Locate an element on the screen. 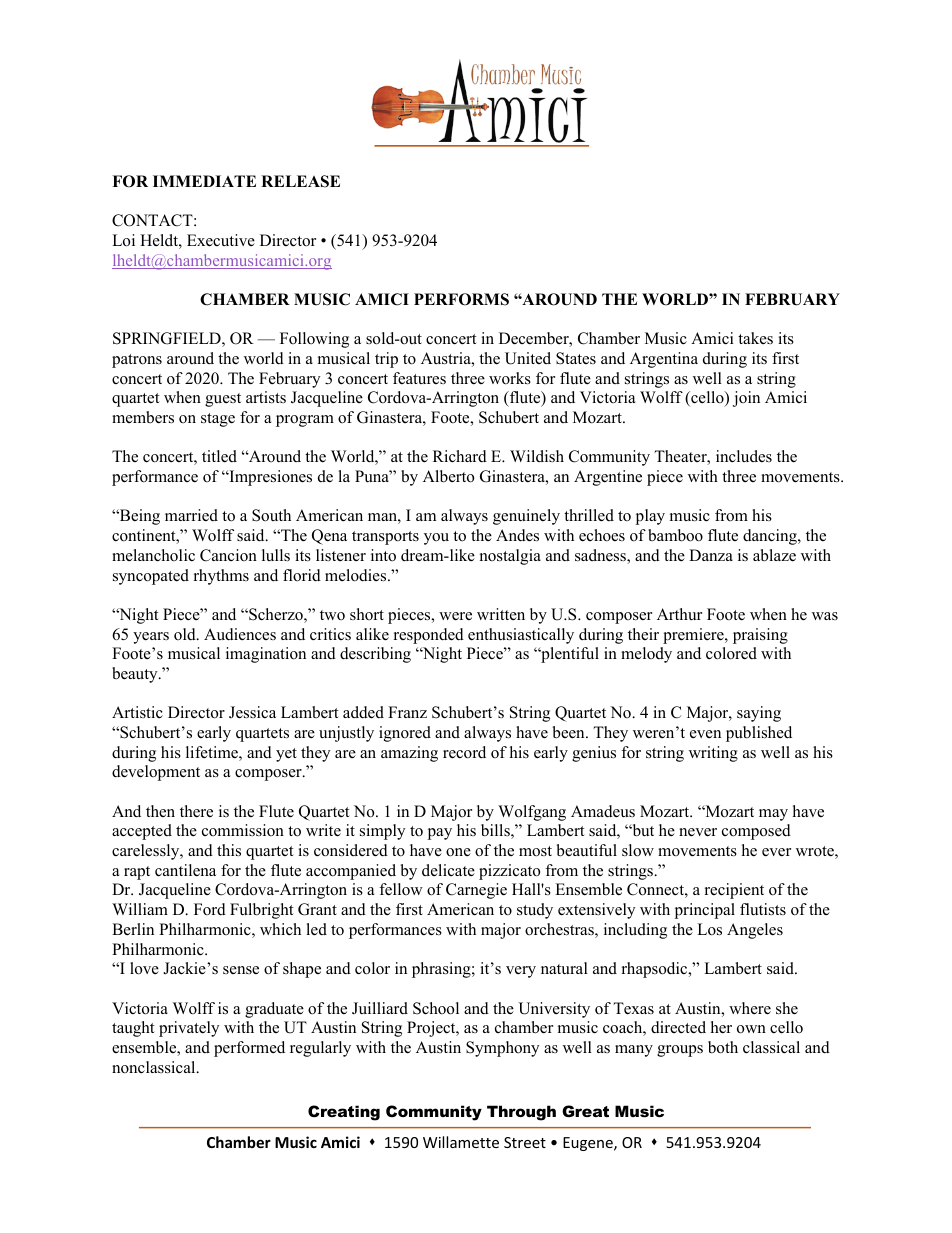  genuinely is located at coordinates (526, 517).
